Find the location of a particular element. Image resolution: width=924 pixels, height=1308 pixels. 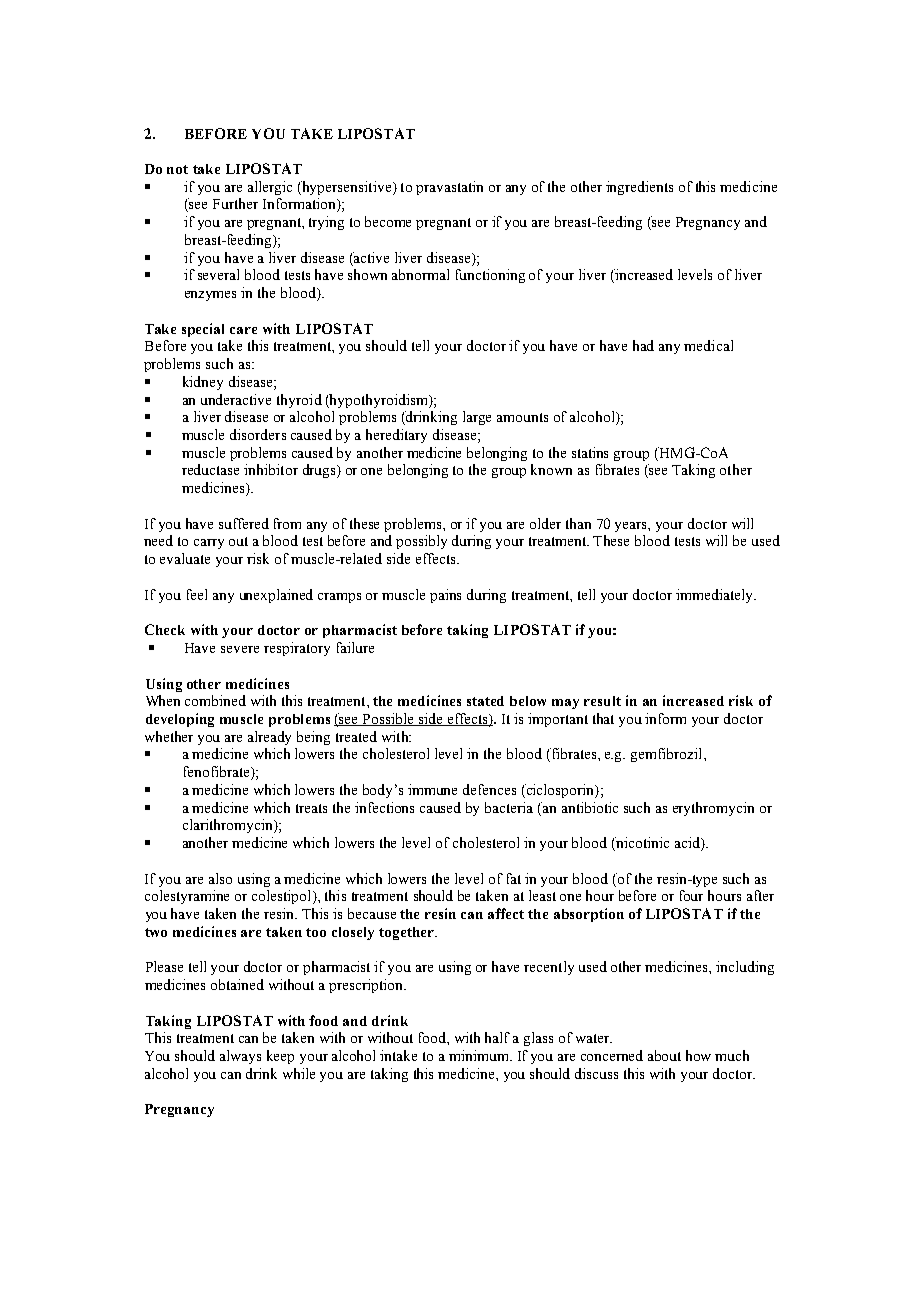

minimum is located at coordinates (480, 1055).
